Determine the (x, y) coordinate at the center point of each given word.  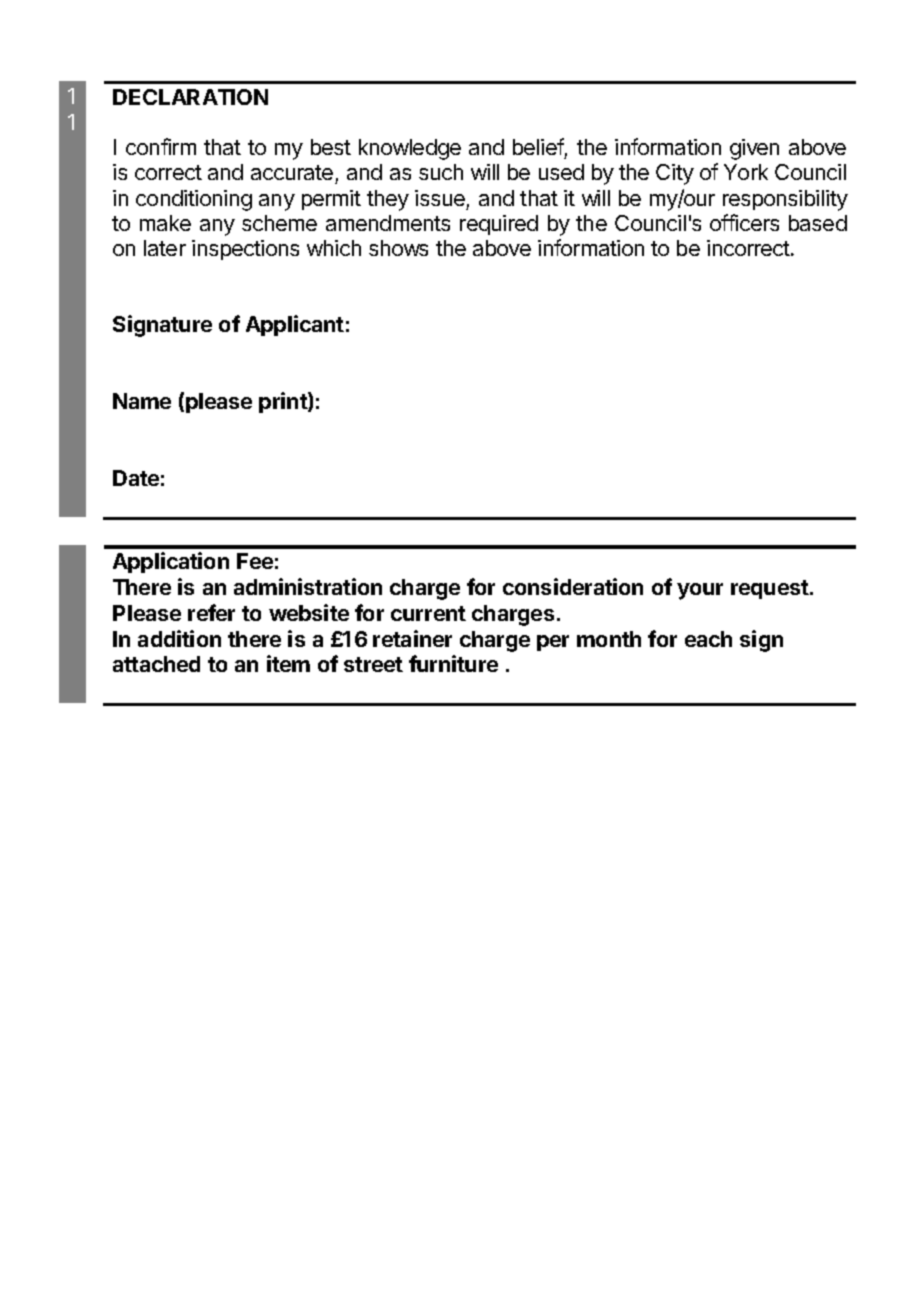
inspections (245, 250)
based (818, 223)
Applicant (295, 325)
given (754, 149)
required (499, 225)
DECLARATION (190, 97)
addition (179, 638)
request (771, 589)
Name (142, 401)
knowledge (410, 149)
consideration (573, 586)
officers (744, 222)
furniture (453, 663)
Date (136, 478)
